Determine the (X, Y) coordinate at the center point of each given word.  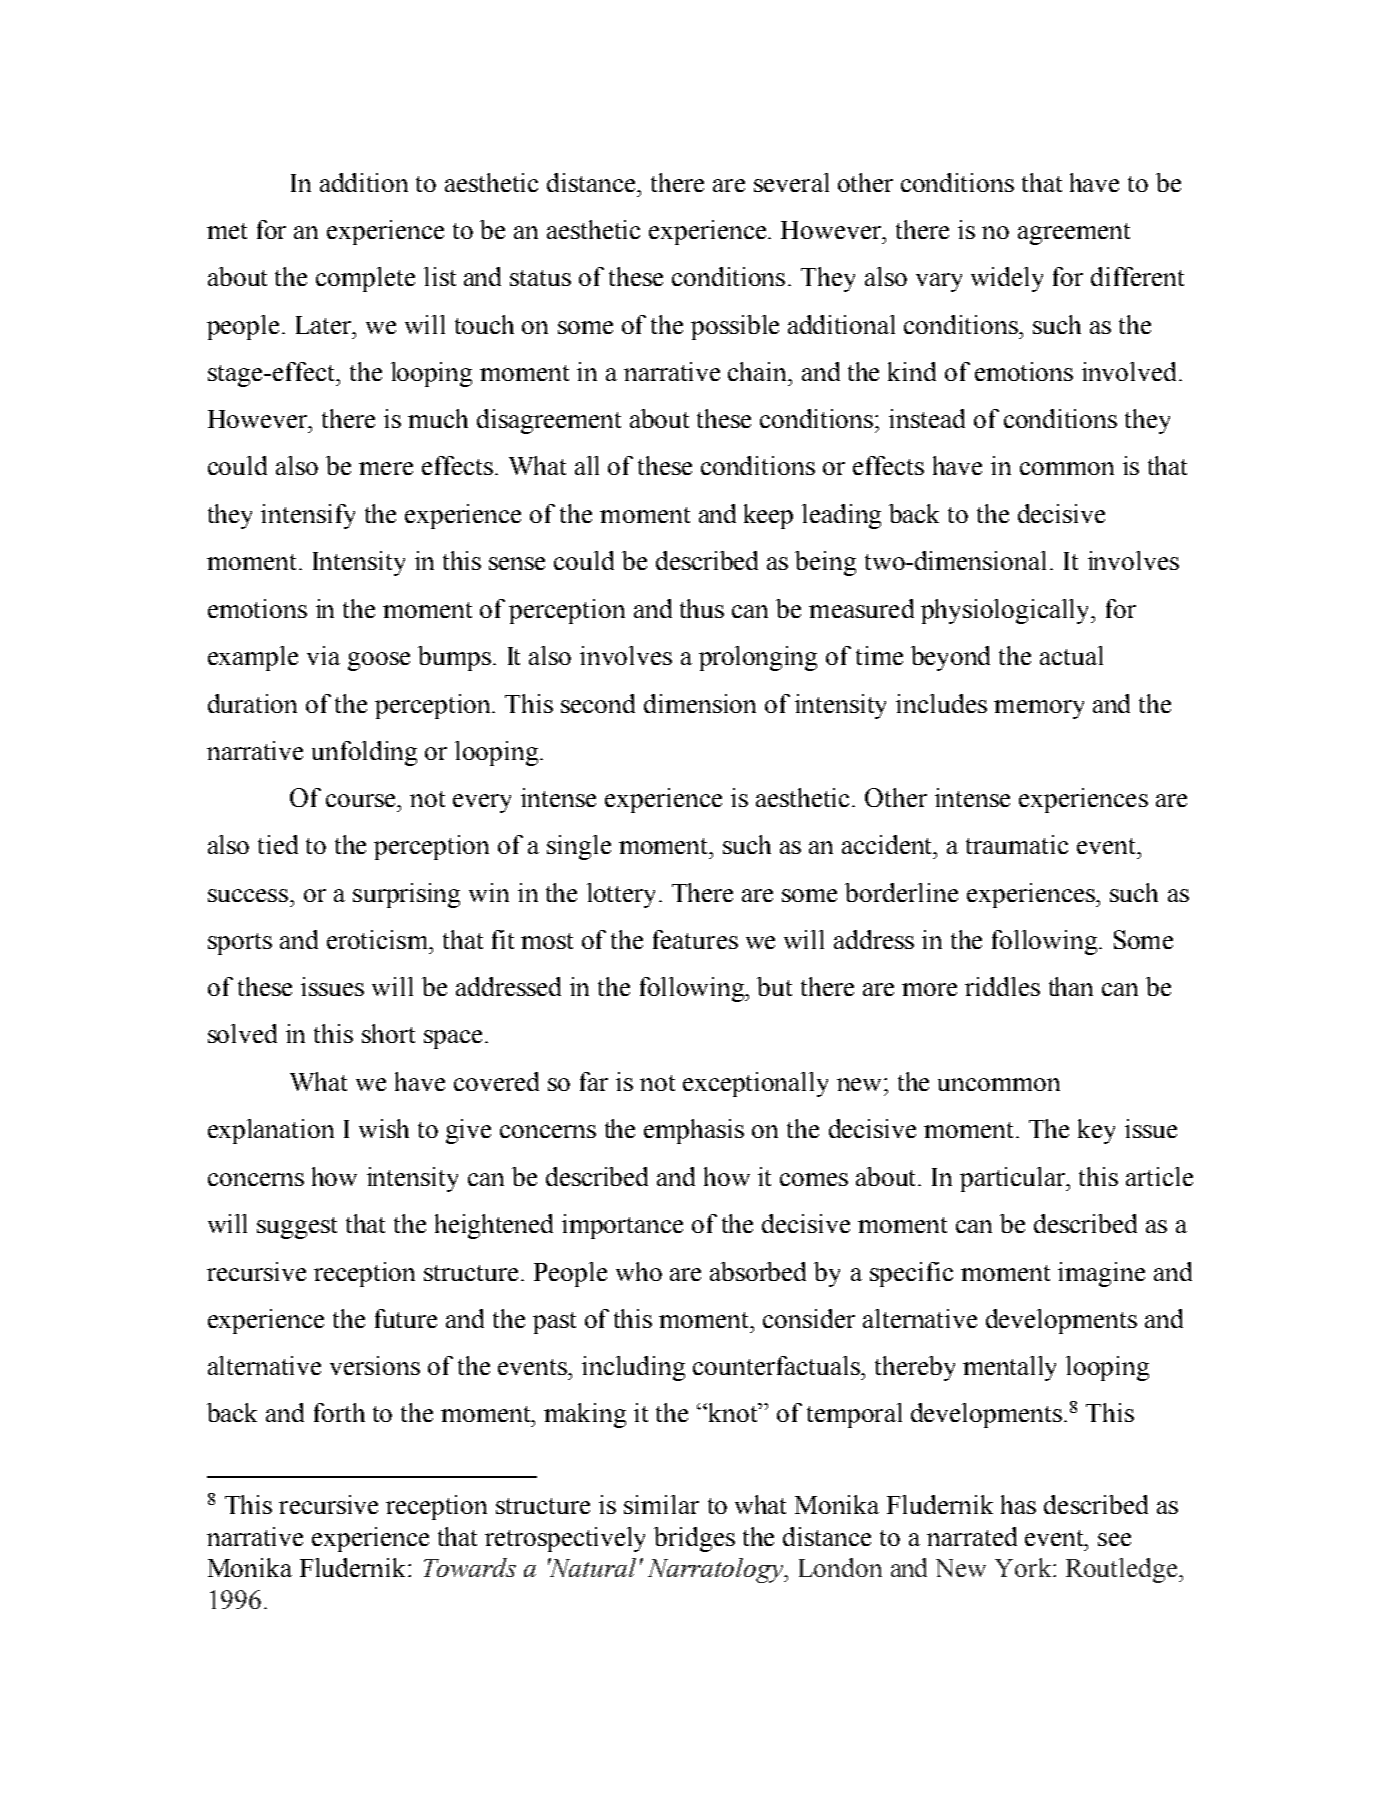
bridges (694, 1539)
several (791, 182)
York (1024, 1567)
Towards (470, 1567)
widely (1007, 279)
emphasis (694, 1131)
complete (365, 279)
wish (384, 1128)
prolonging (758, 658)
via (323, 655)
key (1096, 1131)
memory (1039, 709)
